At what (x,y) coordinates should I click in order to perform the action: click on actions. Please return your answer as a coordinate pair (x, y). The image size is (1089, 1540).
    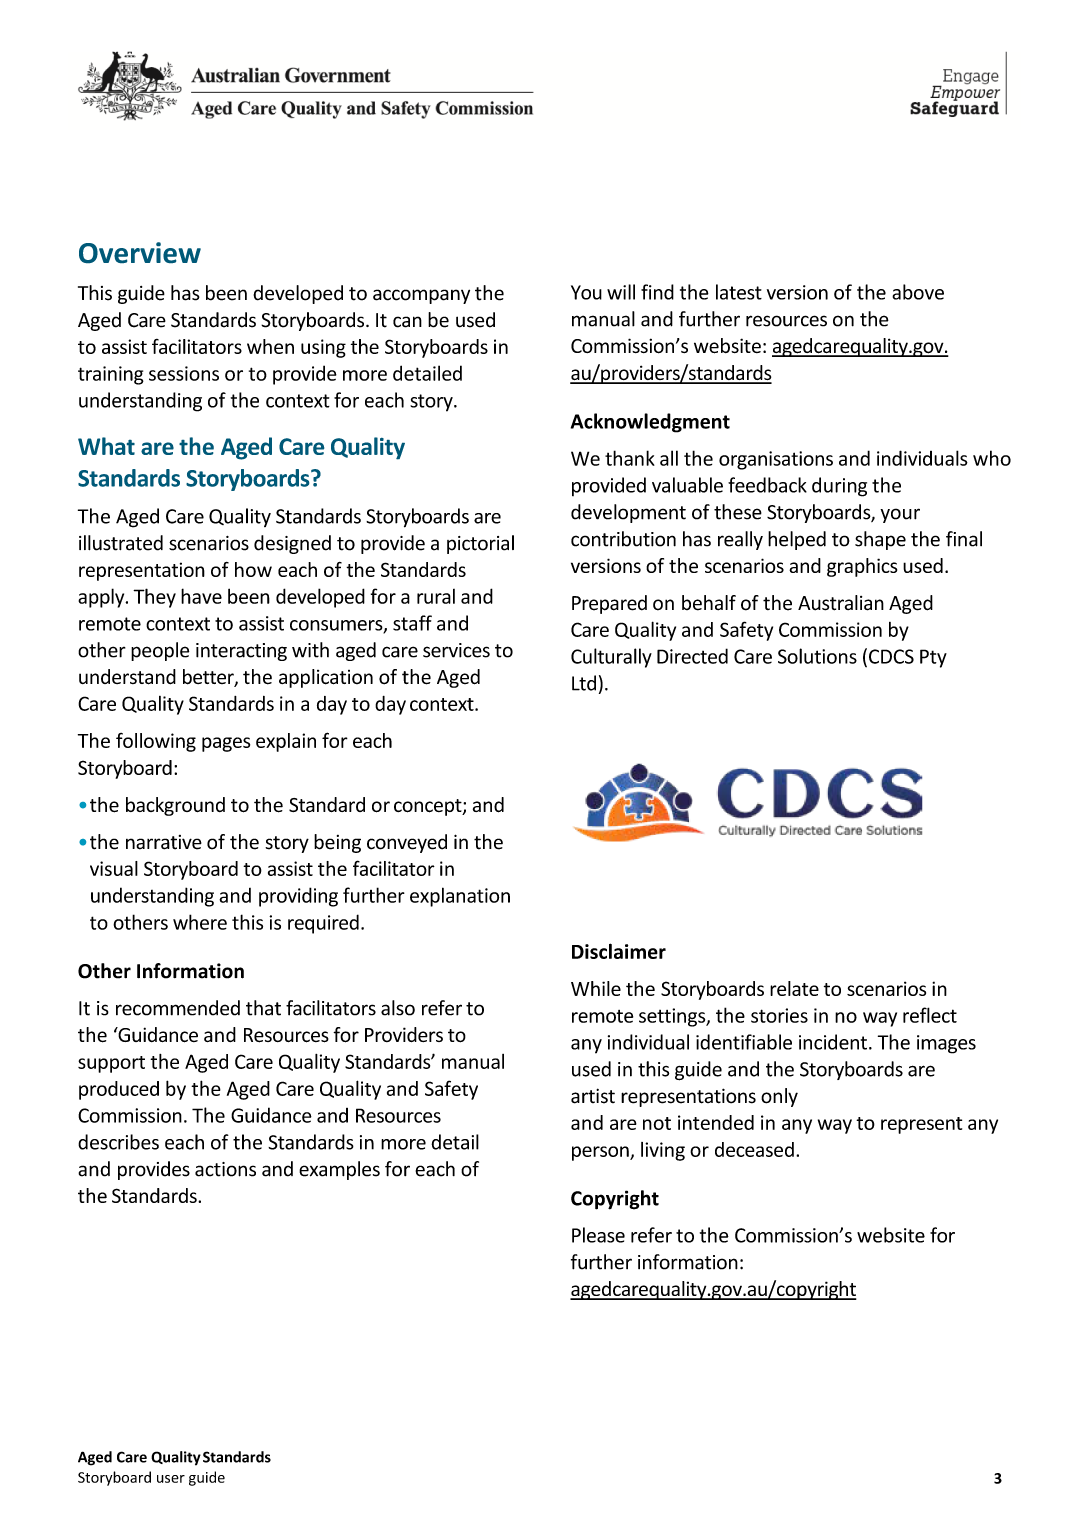
    Looking at the image, I should click on (225, 1169).
